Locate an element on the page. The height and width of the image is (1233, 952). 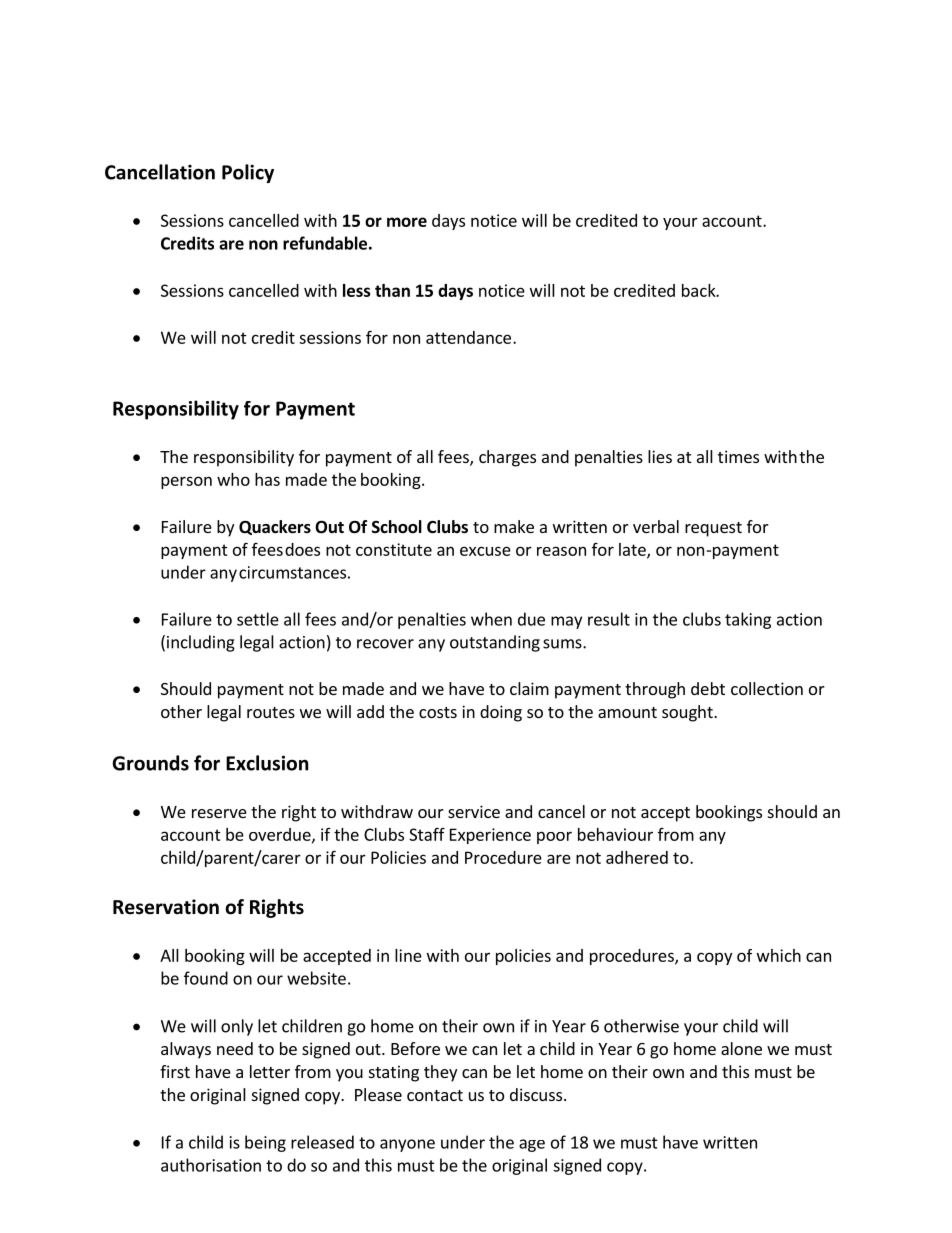
debt is located at coordinates (708, 688).
